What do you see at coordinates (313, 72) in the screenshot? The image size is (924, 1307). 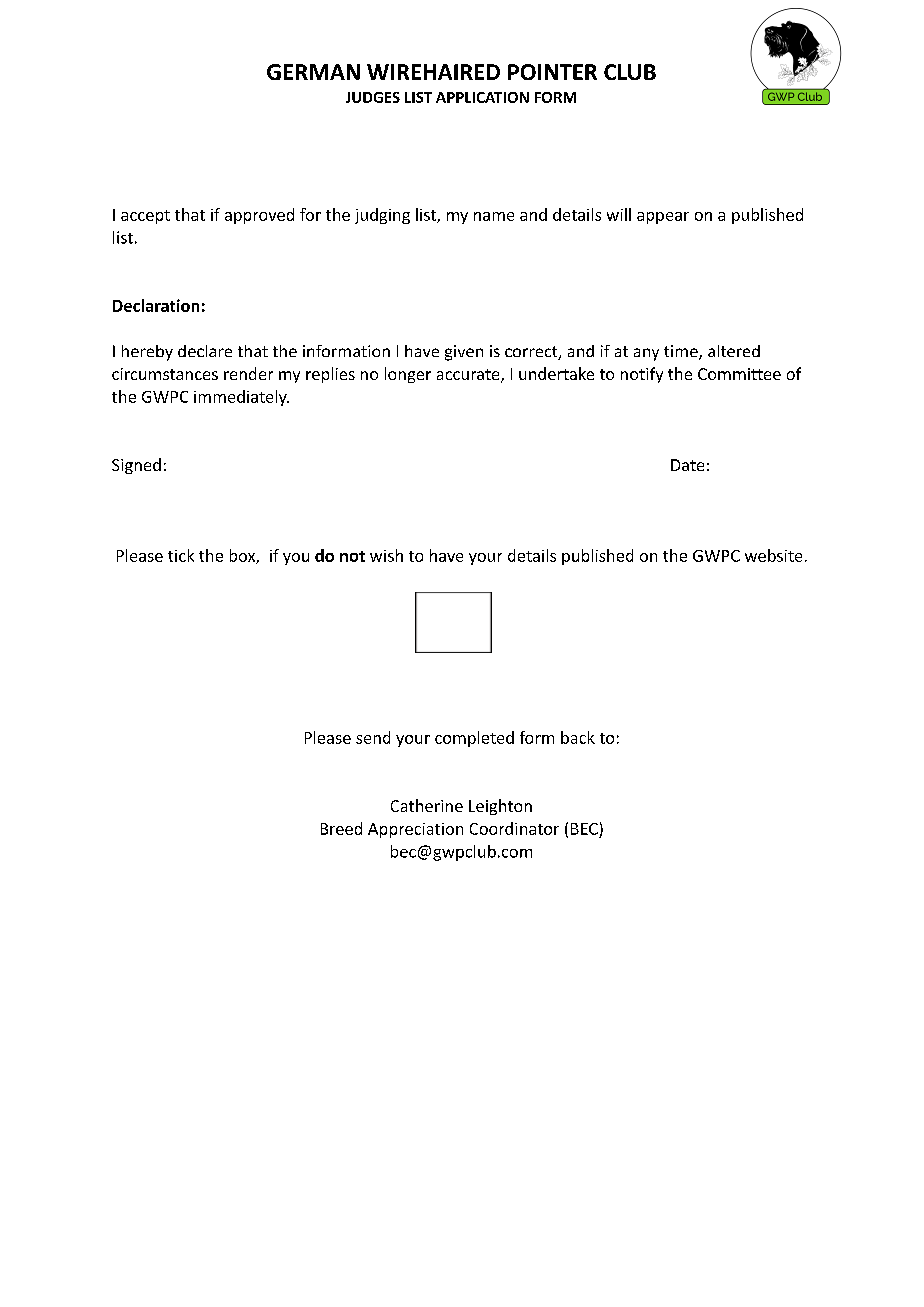 I see `GERMAN` at bounding box center [313, 72].
